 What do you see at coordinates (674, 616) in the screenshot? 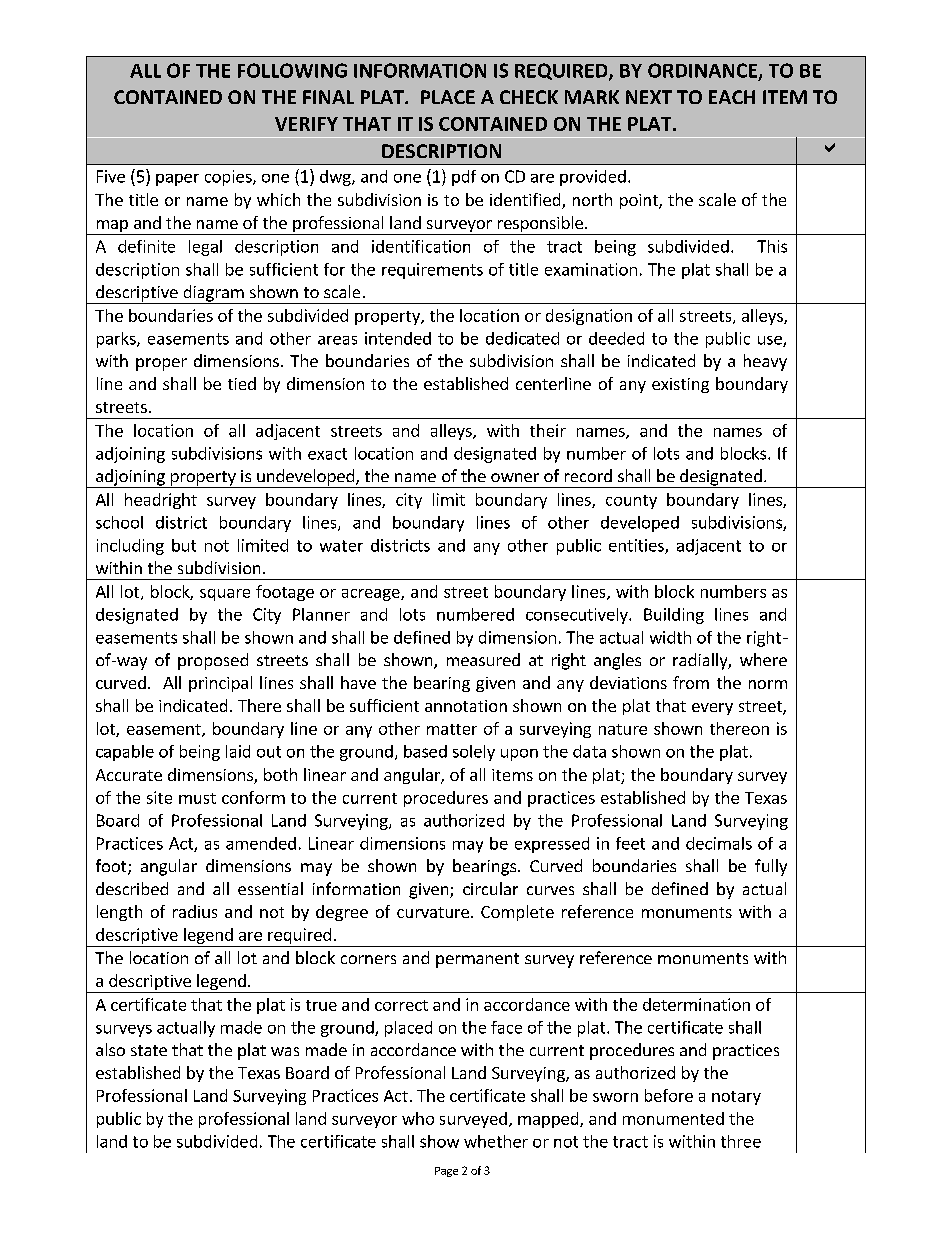
I see `Building` at bounding box center [674, 616].
